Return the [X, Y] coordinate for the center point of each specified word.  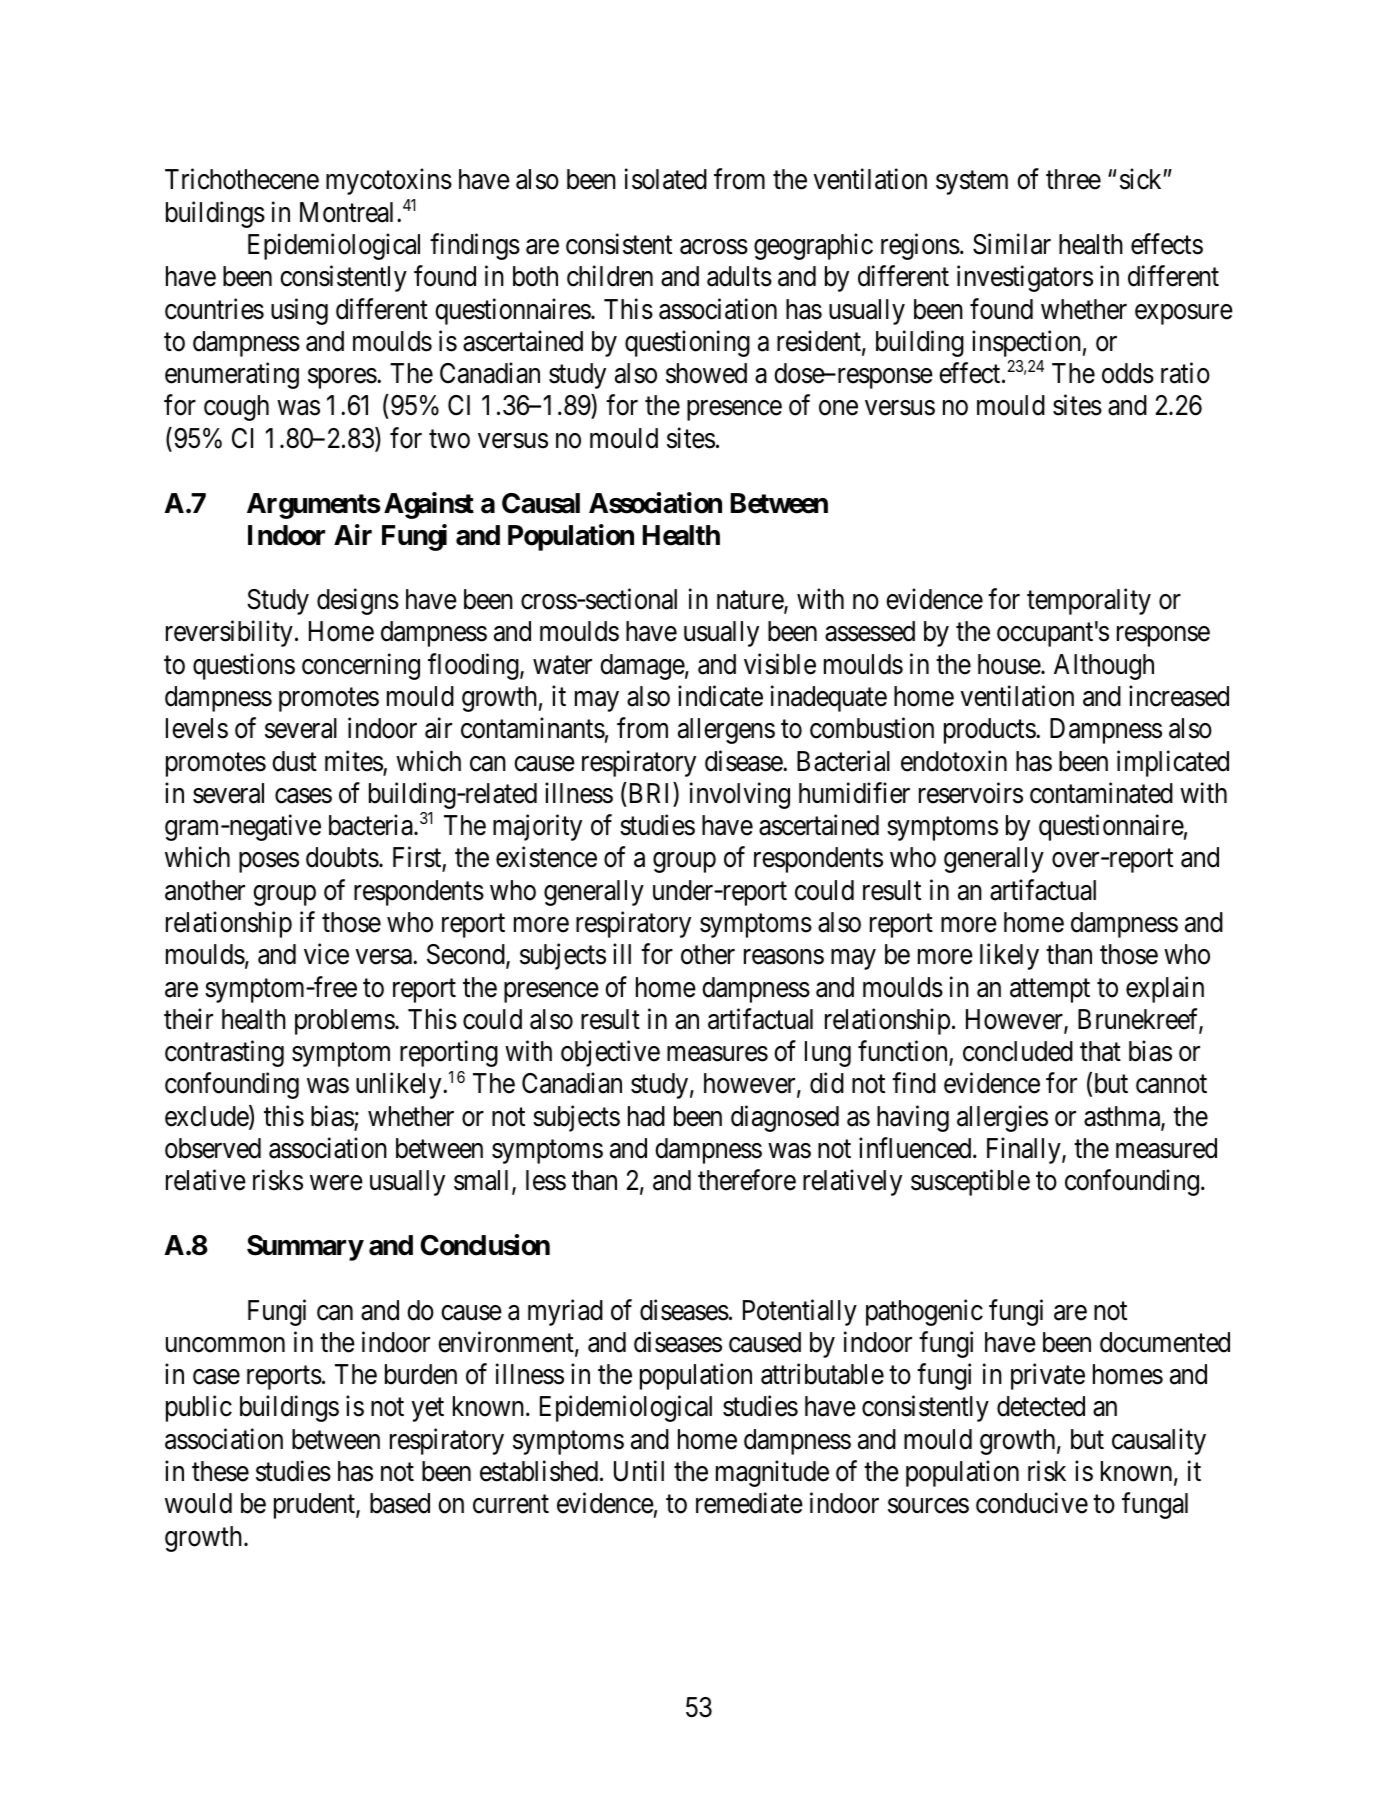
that [1100, 1051]
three [1073, 179]
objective [610, 1054]
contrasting [224, 1054]
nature [751, 601]
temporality [1089, 602]
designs [358, 602]
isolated [666, 179]
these [220, 1471]
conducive [1032, 1503]
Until [639, 1471]
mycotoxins [389, 182]
